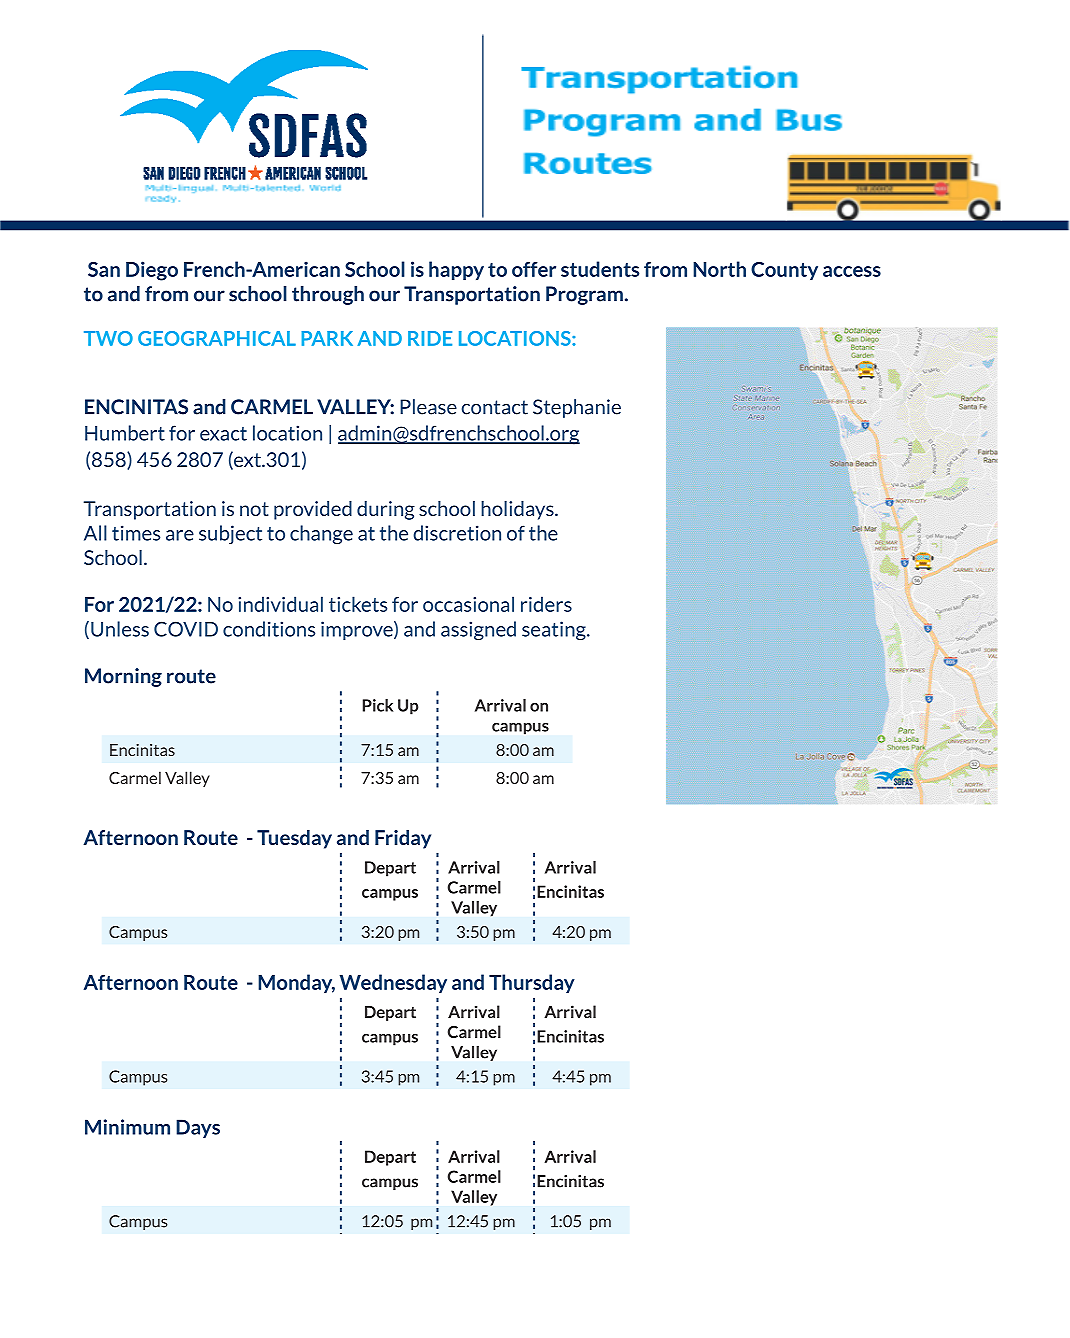 Image resolution: width=1070 pixels, height=1338 pixels. I want to click on Friday, so click(403, 839).
